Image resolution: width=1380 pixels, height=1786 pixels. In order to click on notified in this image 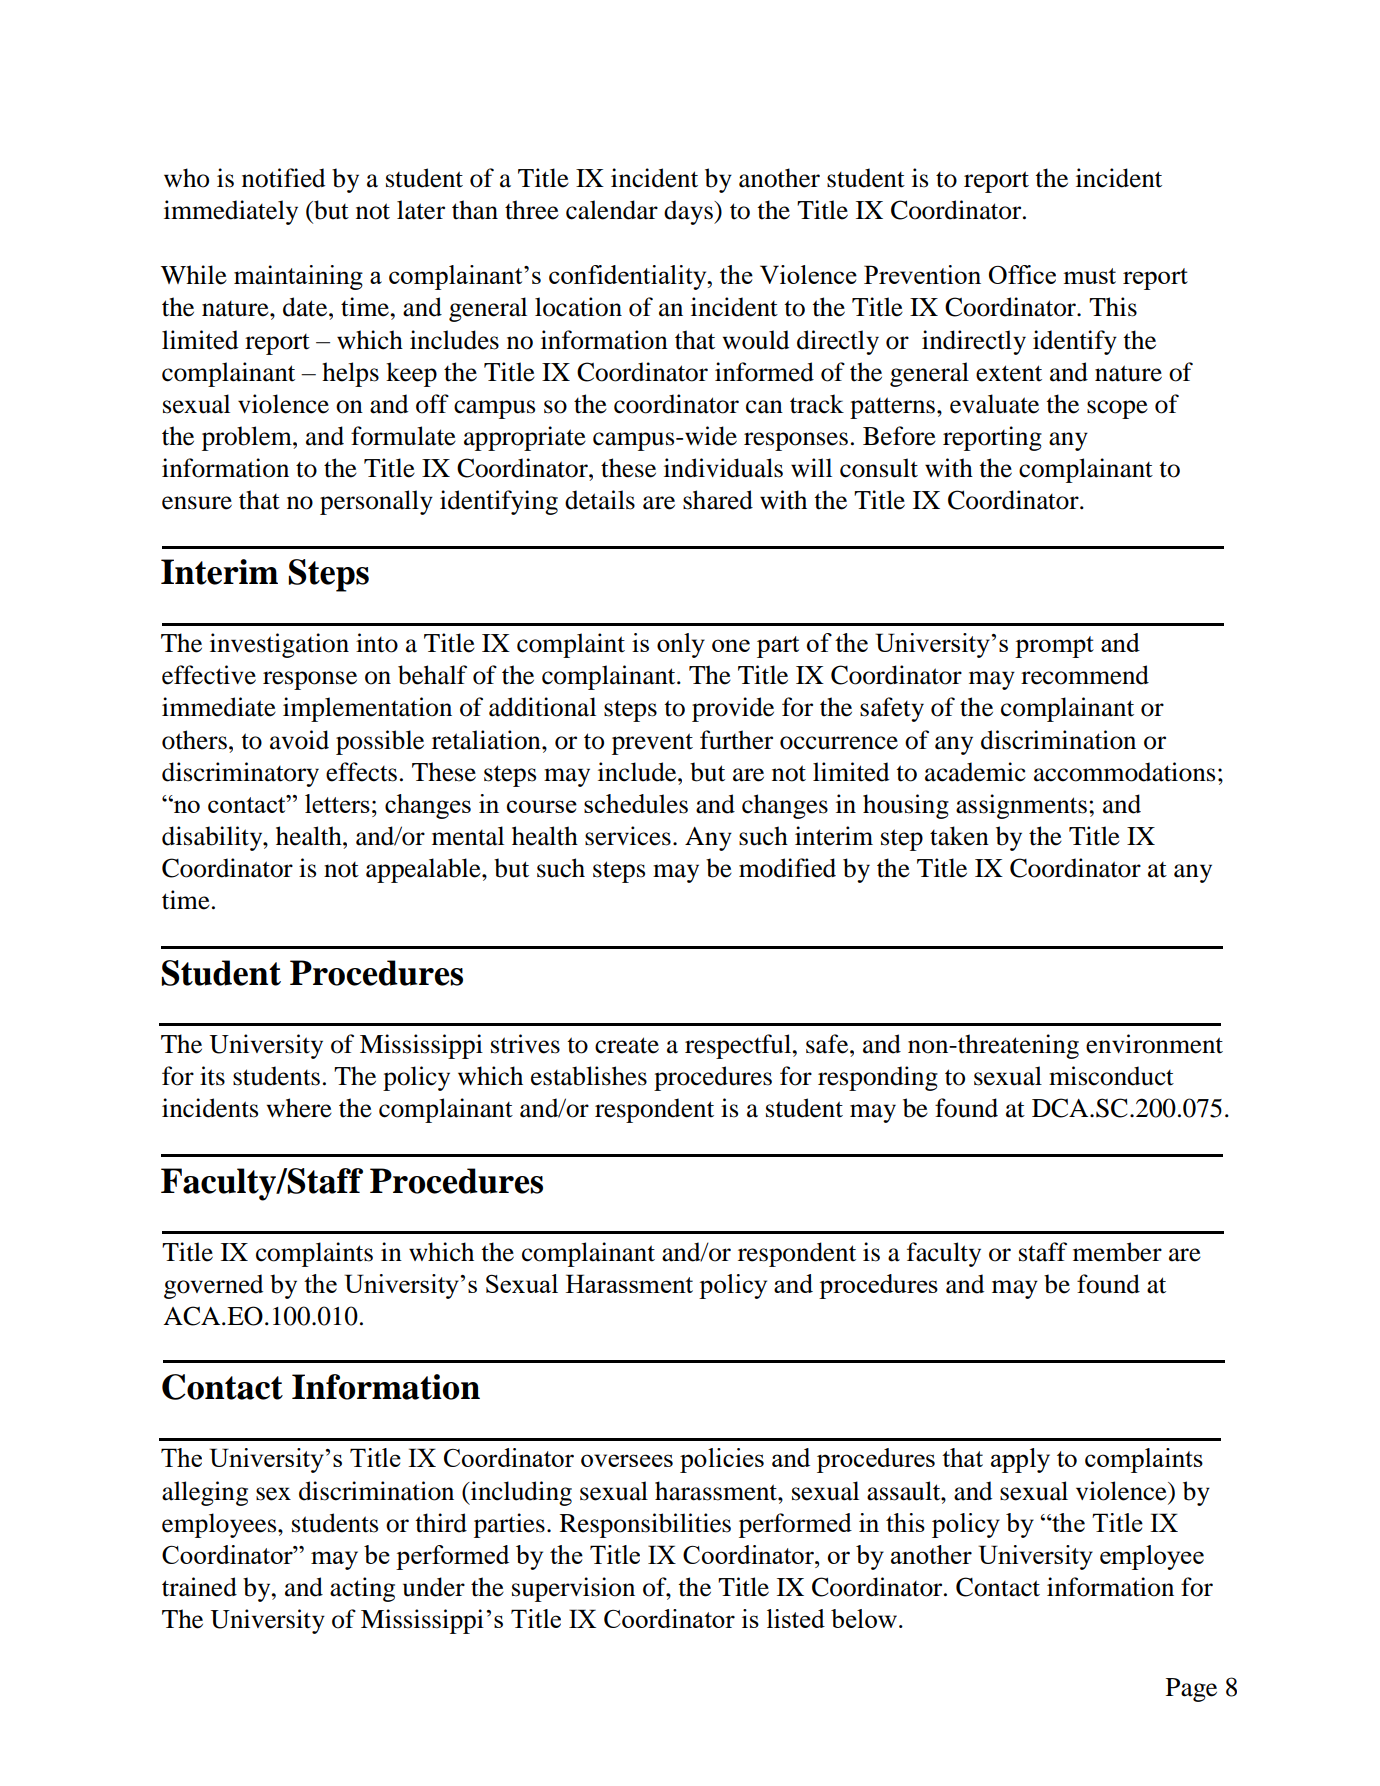, I will do `click(283, 178)`.
